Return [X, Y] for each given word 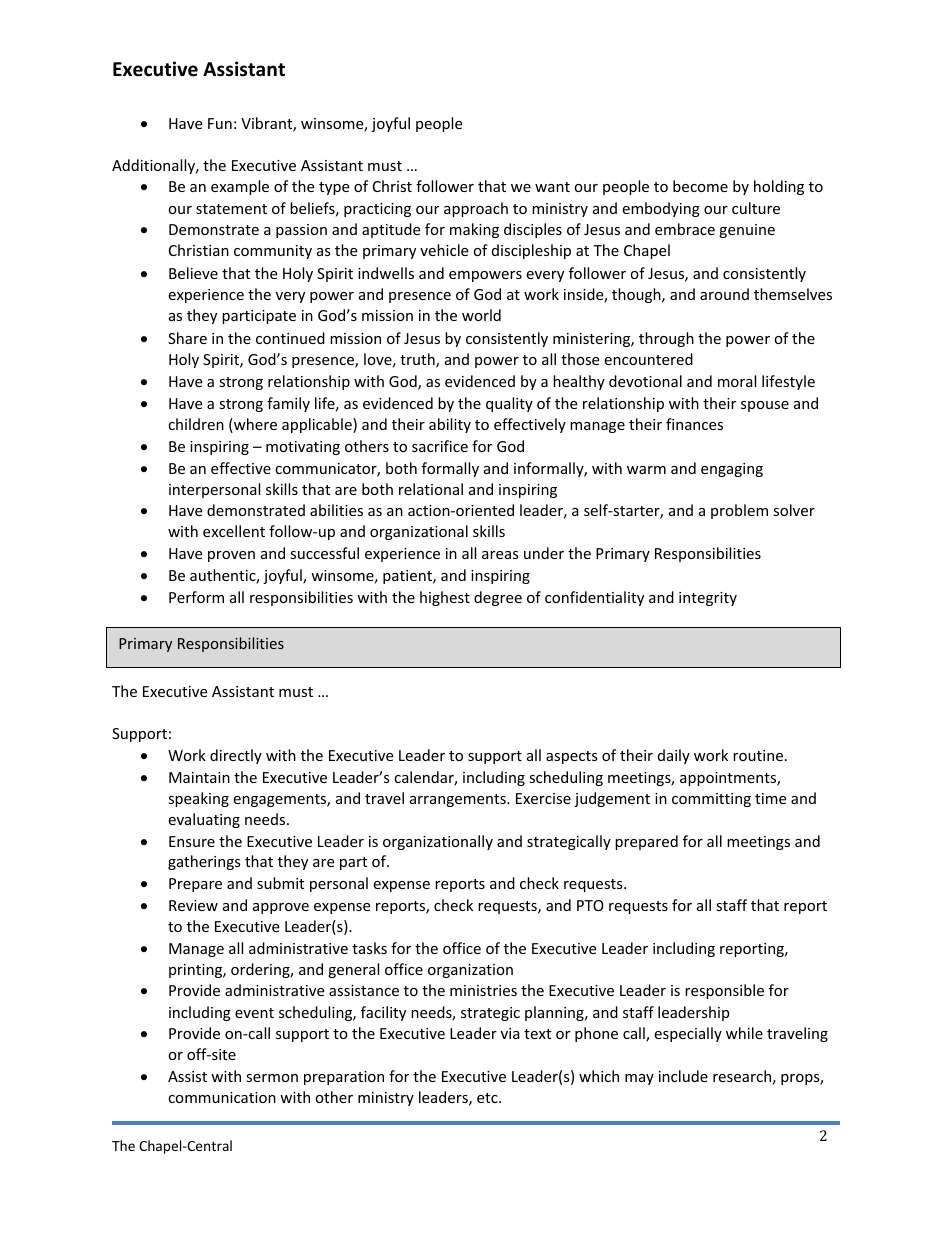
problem [739, 511]
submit [280, 883]
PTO [590, 905]
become [700, 186]
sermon [272, 1078]
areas [500, 555]
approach [476, 209]
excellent [234, 531]
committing [711, 800]
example [240, 187]
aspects [572, 757]
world [481, 315]
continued [290, 338]
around [724, 294]
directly [236, 756]
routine [758, 755]
